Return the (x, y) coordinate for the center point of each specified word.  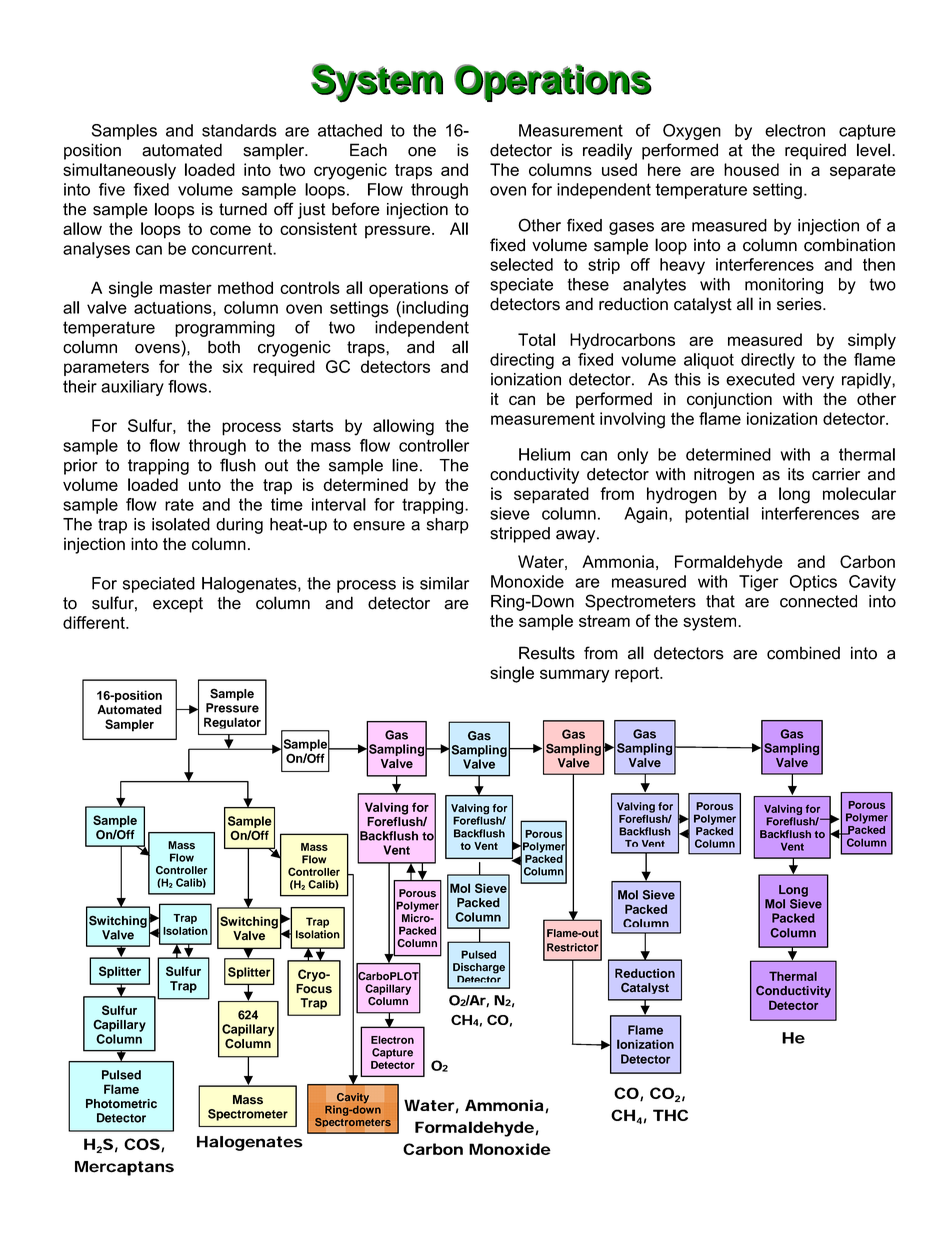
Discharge (479, 969)
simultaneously (119, 171)
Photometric (121, 1104)
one (422, 152)
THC (670, 1115)
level (873, 150)
